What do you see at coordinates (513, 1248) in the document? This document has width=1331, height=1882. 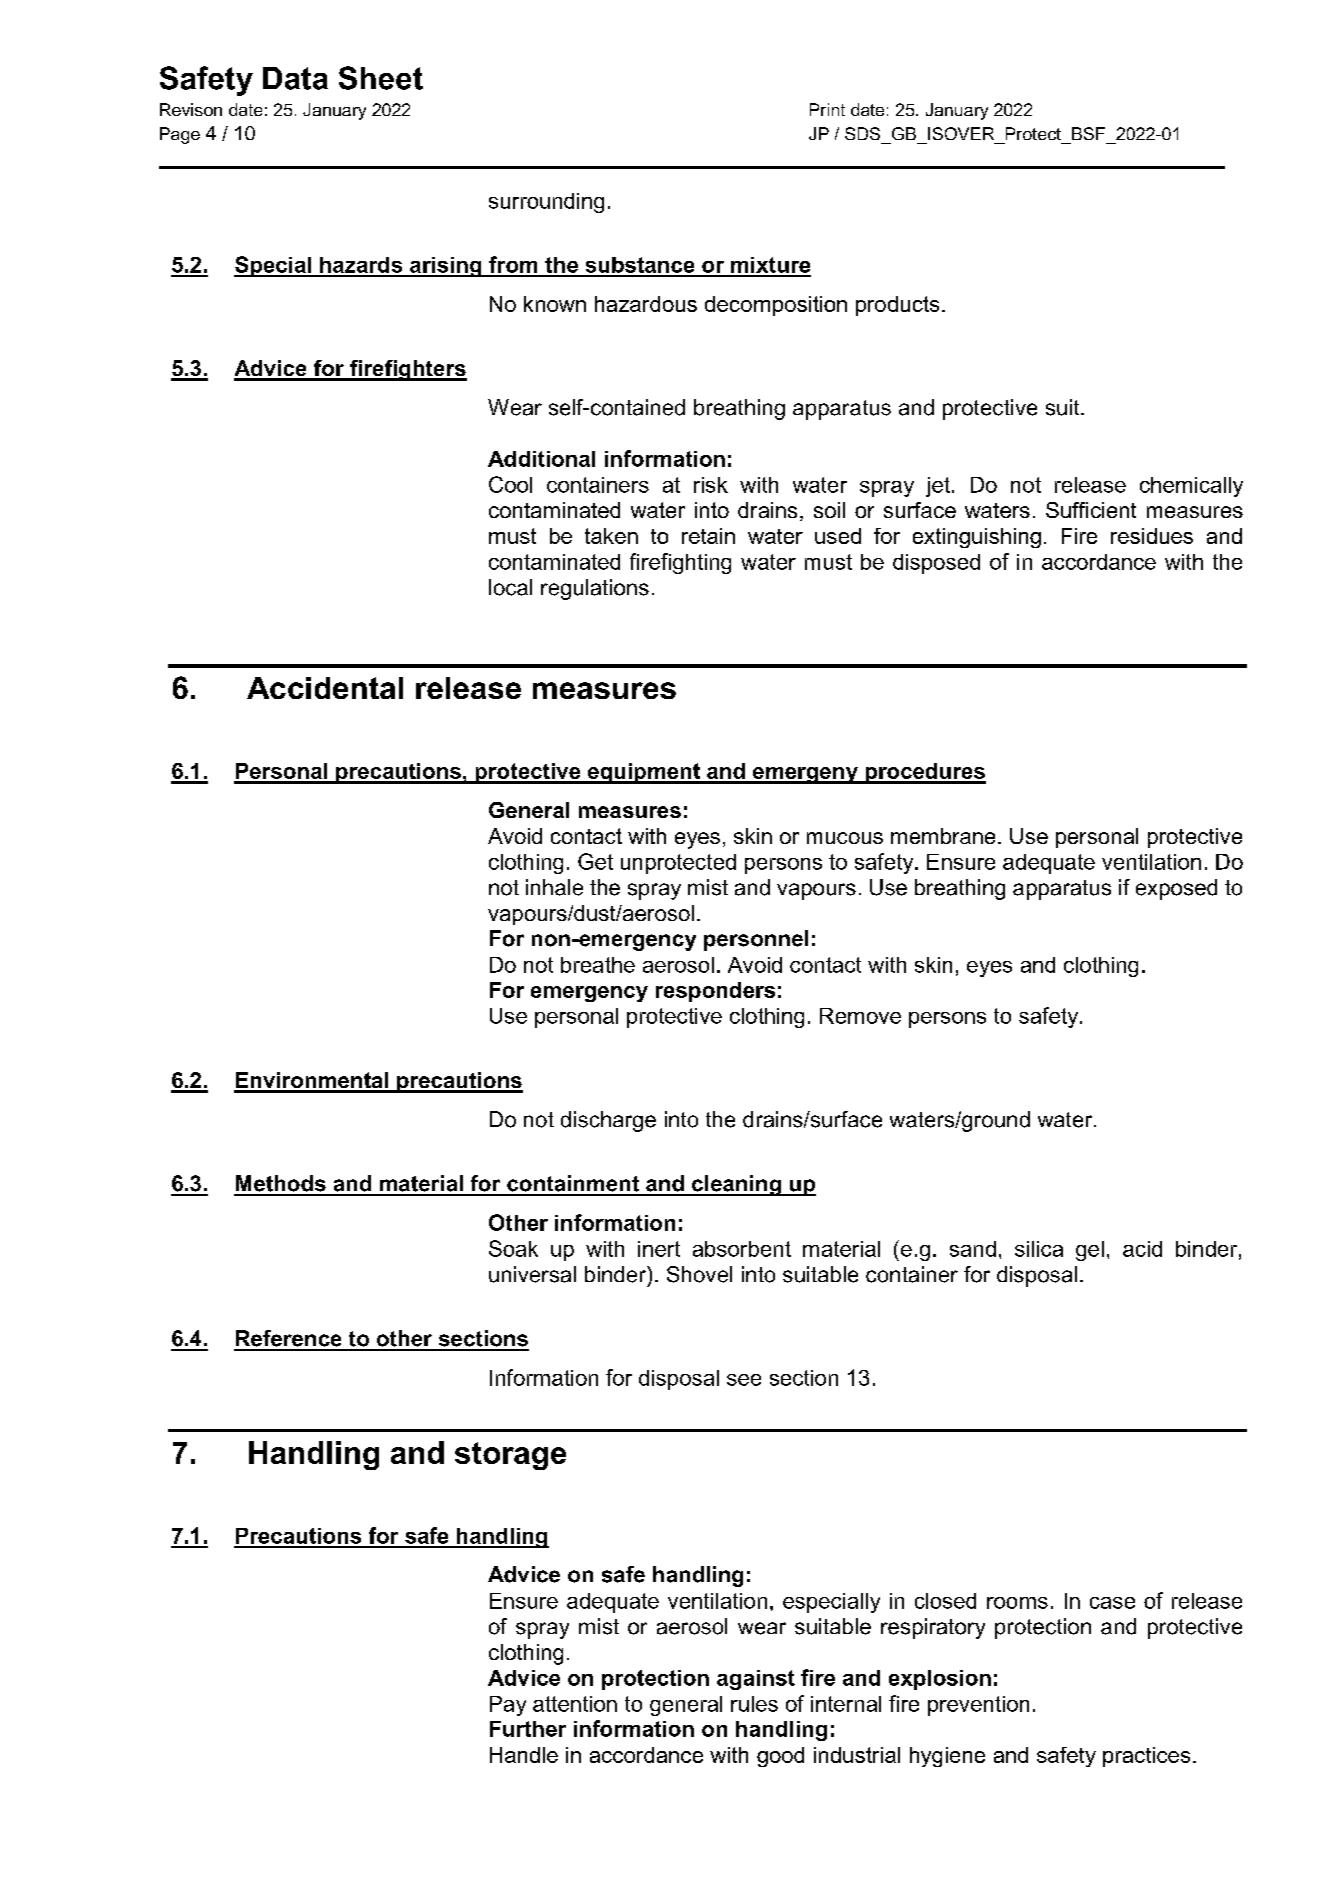 I see `Soak` at bounding box center [513, 1248].
